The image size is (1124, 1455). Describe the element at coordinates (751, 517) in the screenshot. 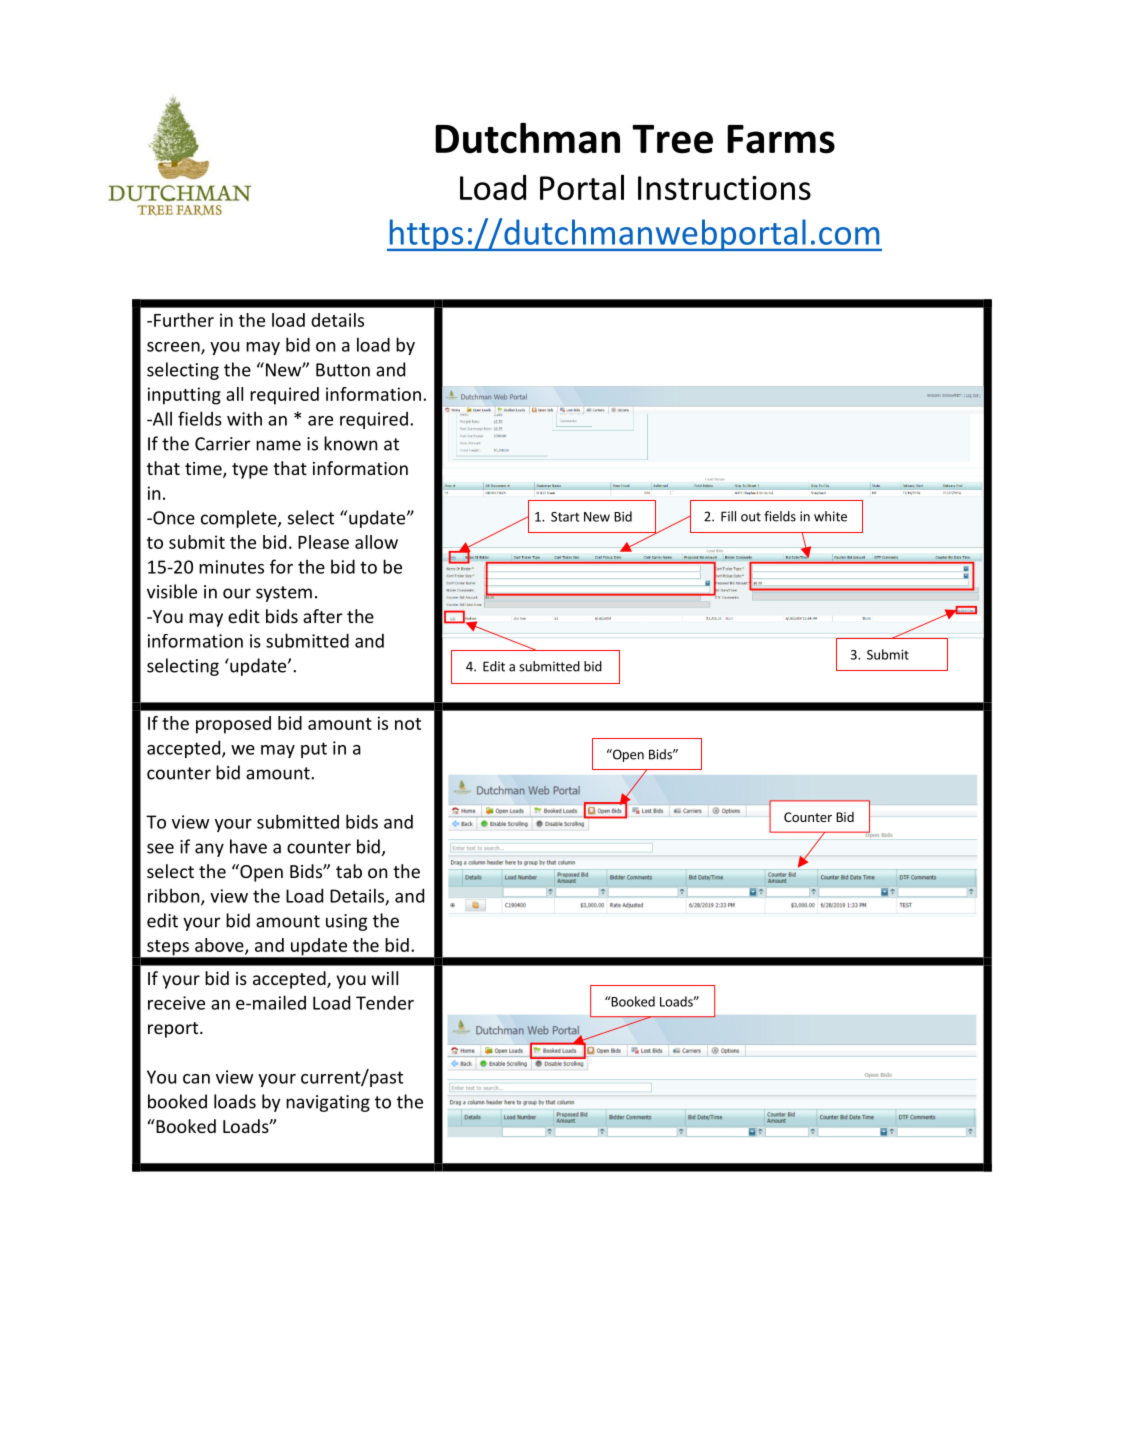

I see `out` at that location.
